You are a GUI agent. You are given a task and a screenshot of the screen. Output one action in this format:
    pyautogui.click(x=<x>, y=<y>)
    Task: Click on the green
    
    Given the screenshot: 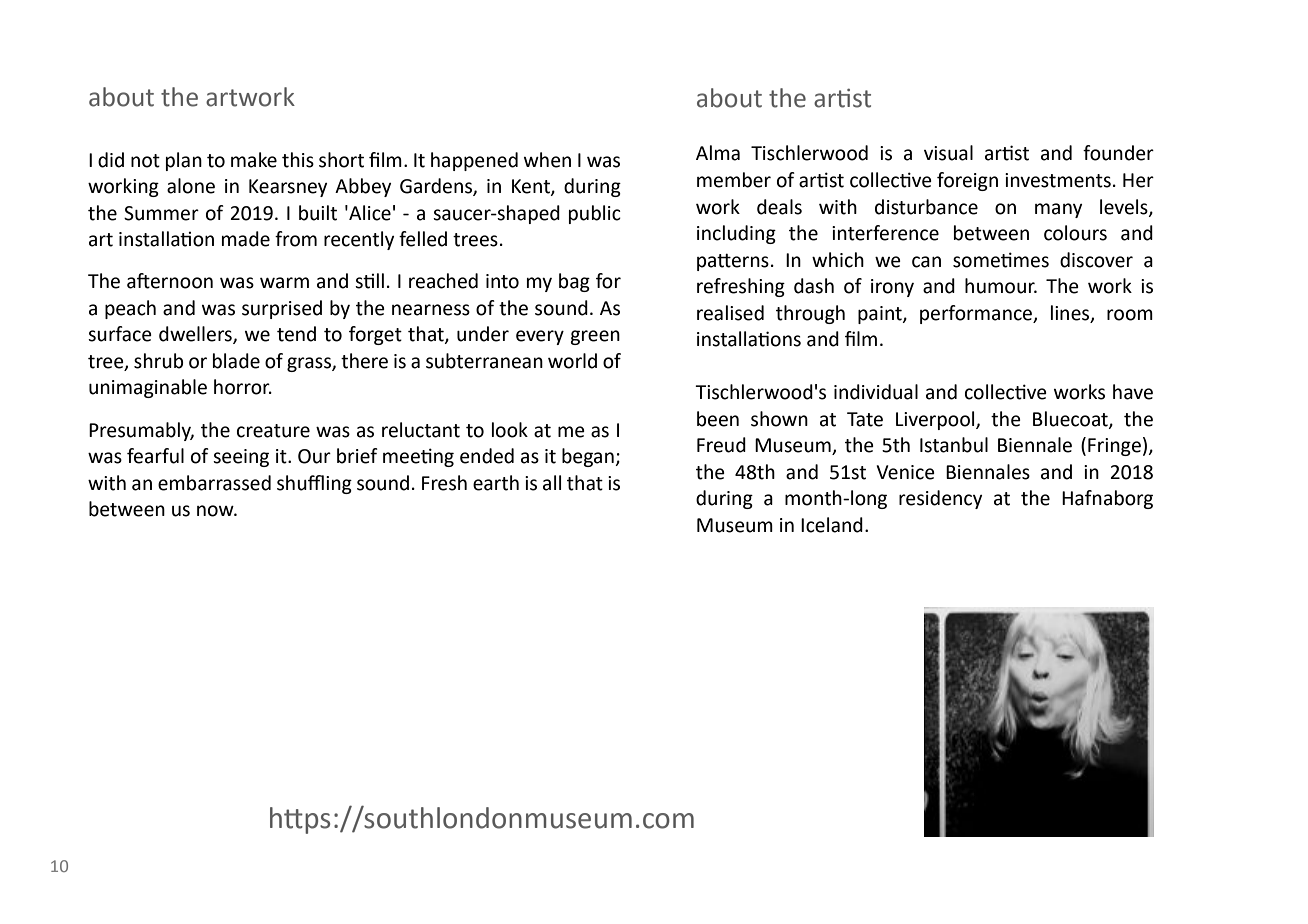 What is the action you would take?
    pyautogui.click(x=595, y=337)
